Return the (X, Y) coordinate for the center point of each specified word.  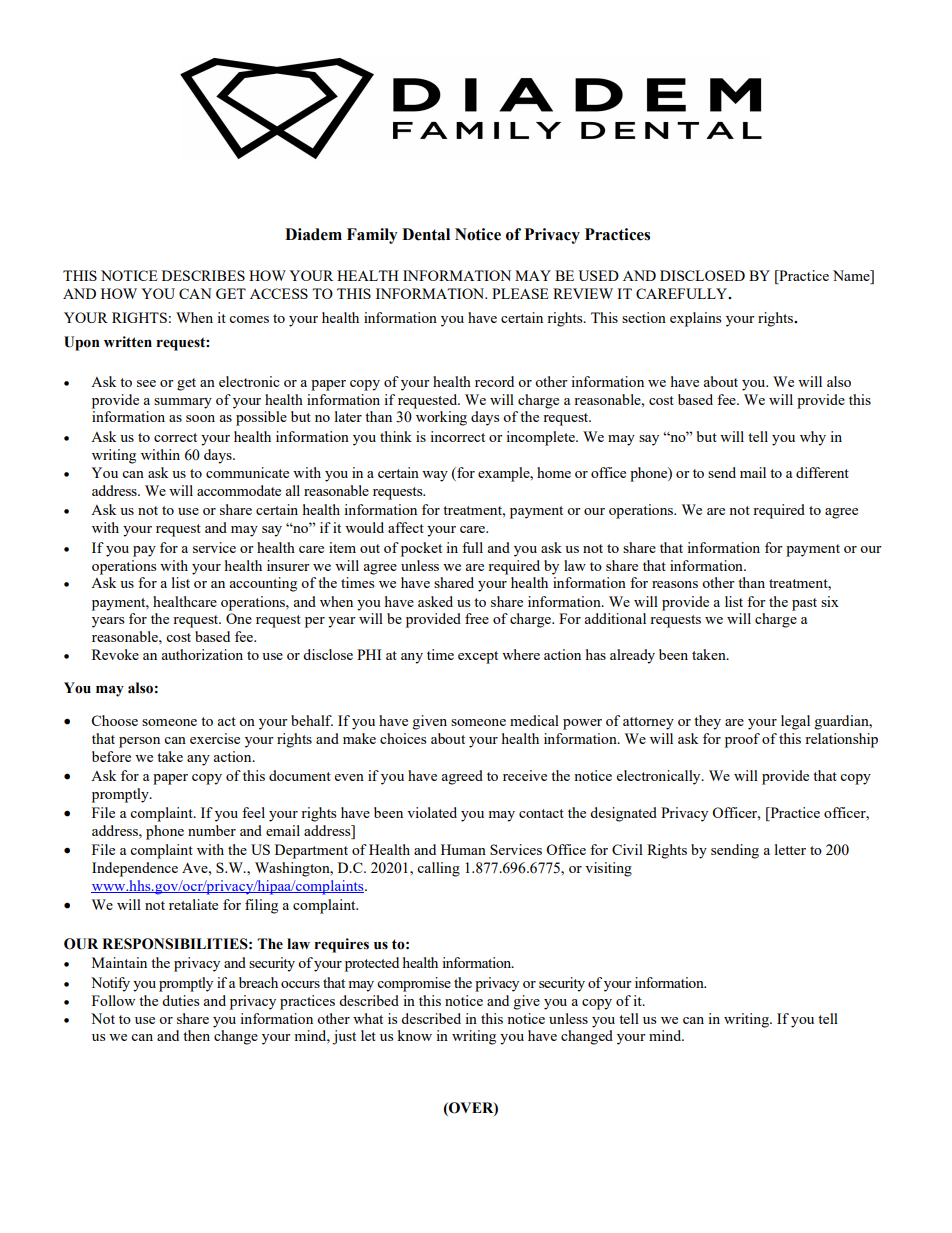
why (813, 438)
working (441, 418)
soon (200, 418)
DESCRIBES (203, 275)
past (804, 604)
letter (790, 849)
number (212, 830)
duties (180, 1000)
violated (432, 812)
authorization (202, 654)
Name (852, 277)
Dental (426, 234)
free (477, 618)
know (414, 1035)
